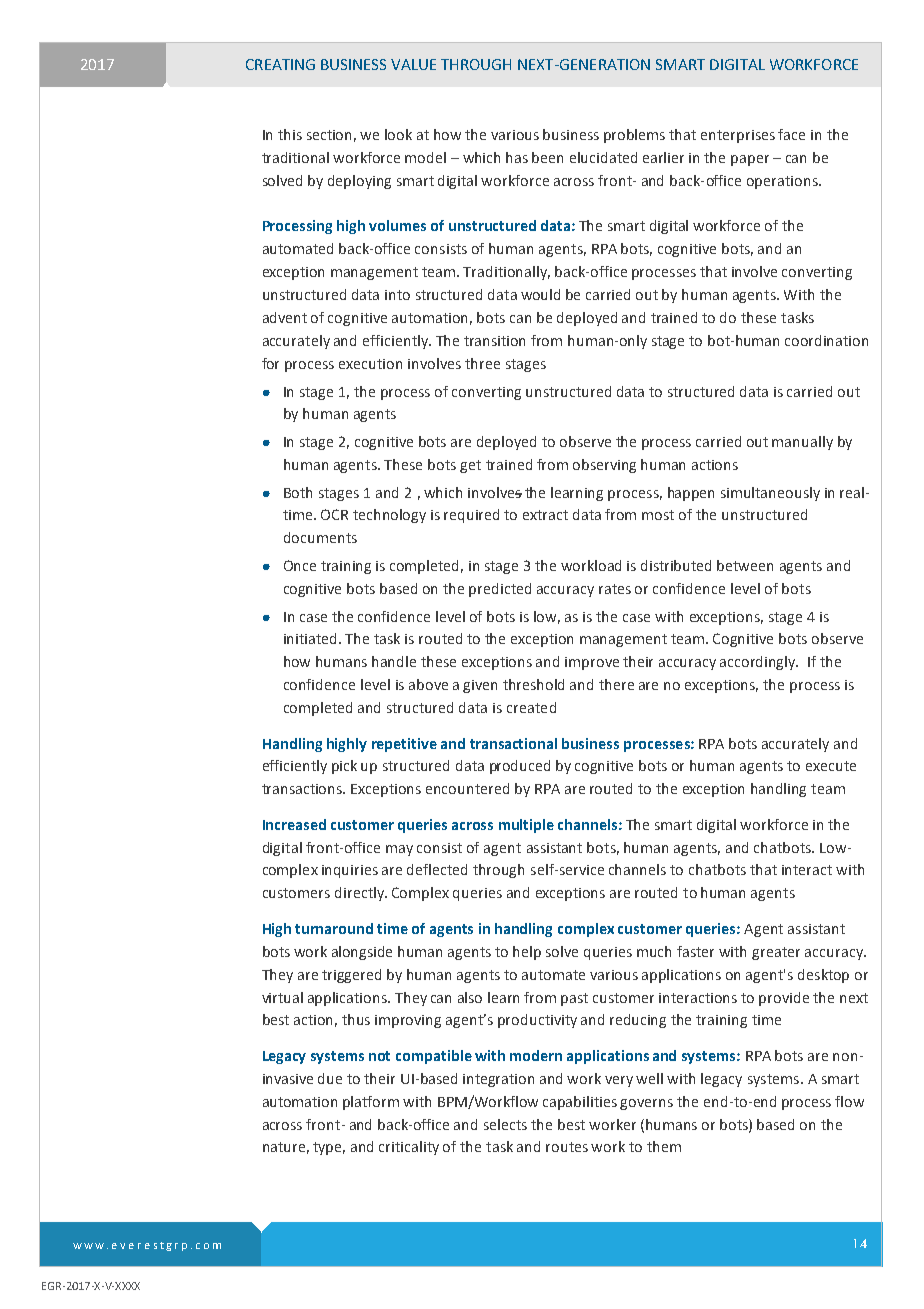 Image resolution: width=924 pixels, height=1309 pixels. I want to click on been, so click(547, 157).
